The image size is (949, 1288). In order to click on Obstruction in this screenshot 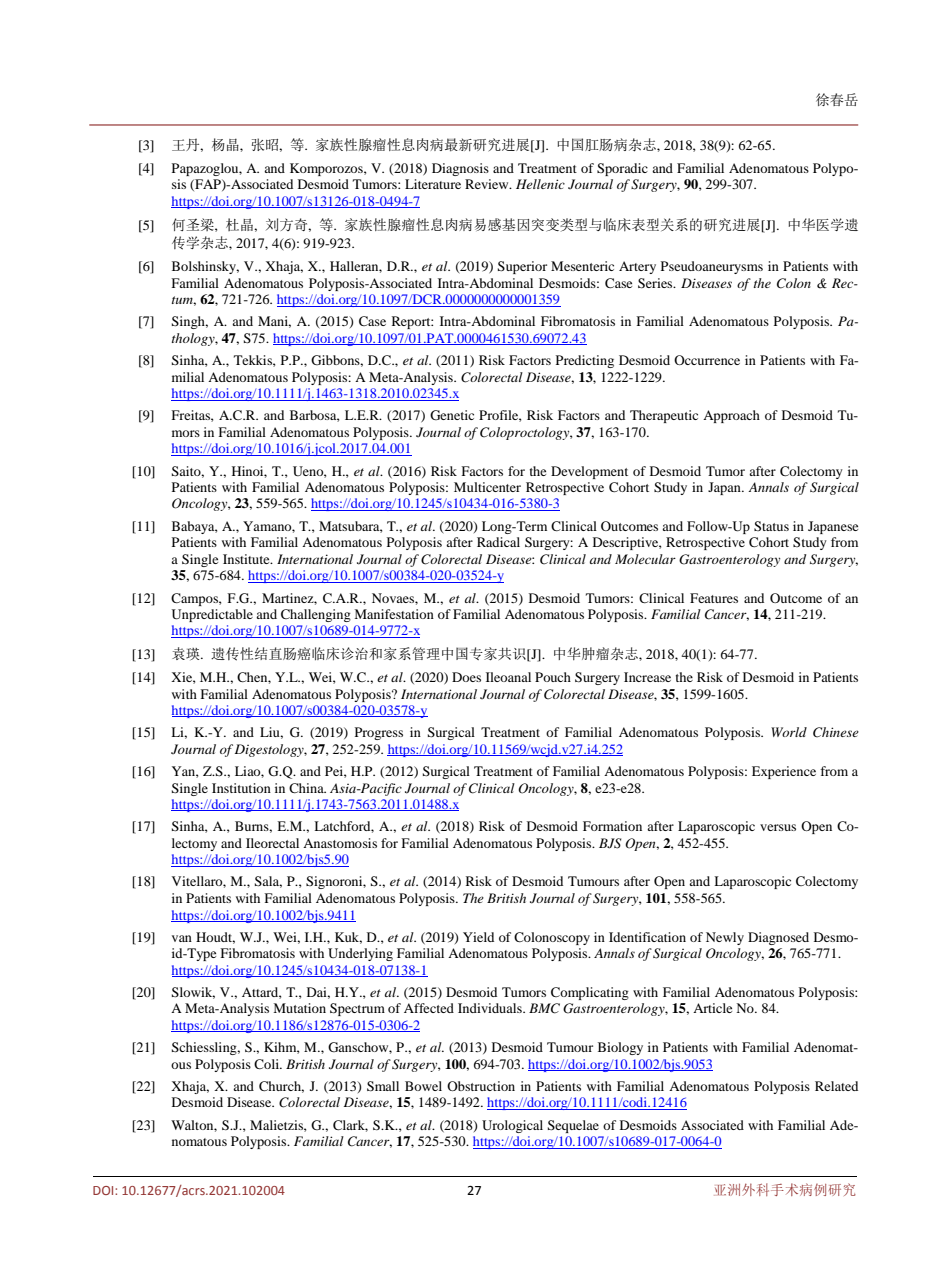, I will do `click(481, 1086)`.
